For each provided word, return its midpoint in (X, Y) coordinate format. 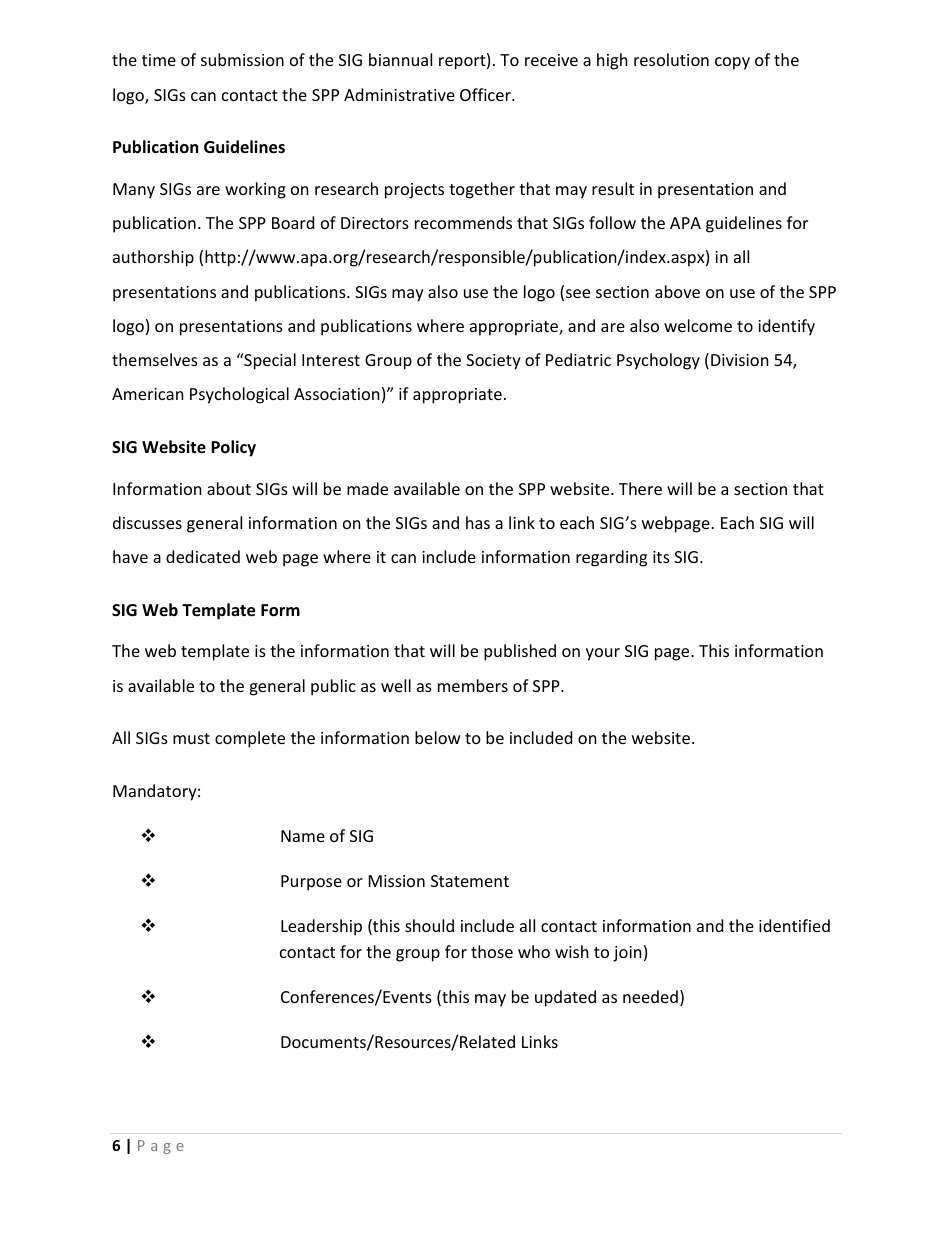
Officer (486, 94)
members (473, 685)
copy (732, 63)
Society (493, 362)
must (191, 738)
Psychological (239, 395)
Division (740, 360)
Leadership (321, 927)
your (603, 654)
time (159, 60)
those (492, 951)
